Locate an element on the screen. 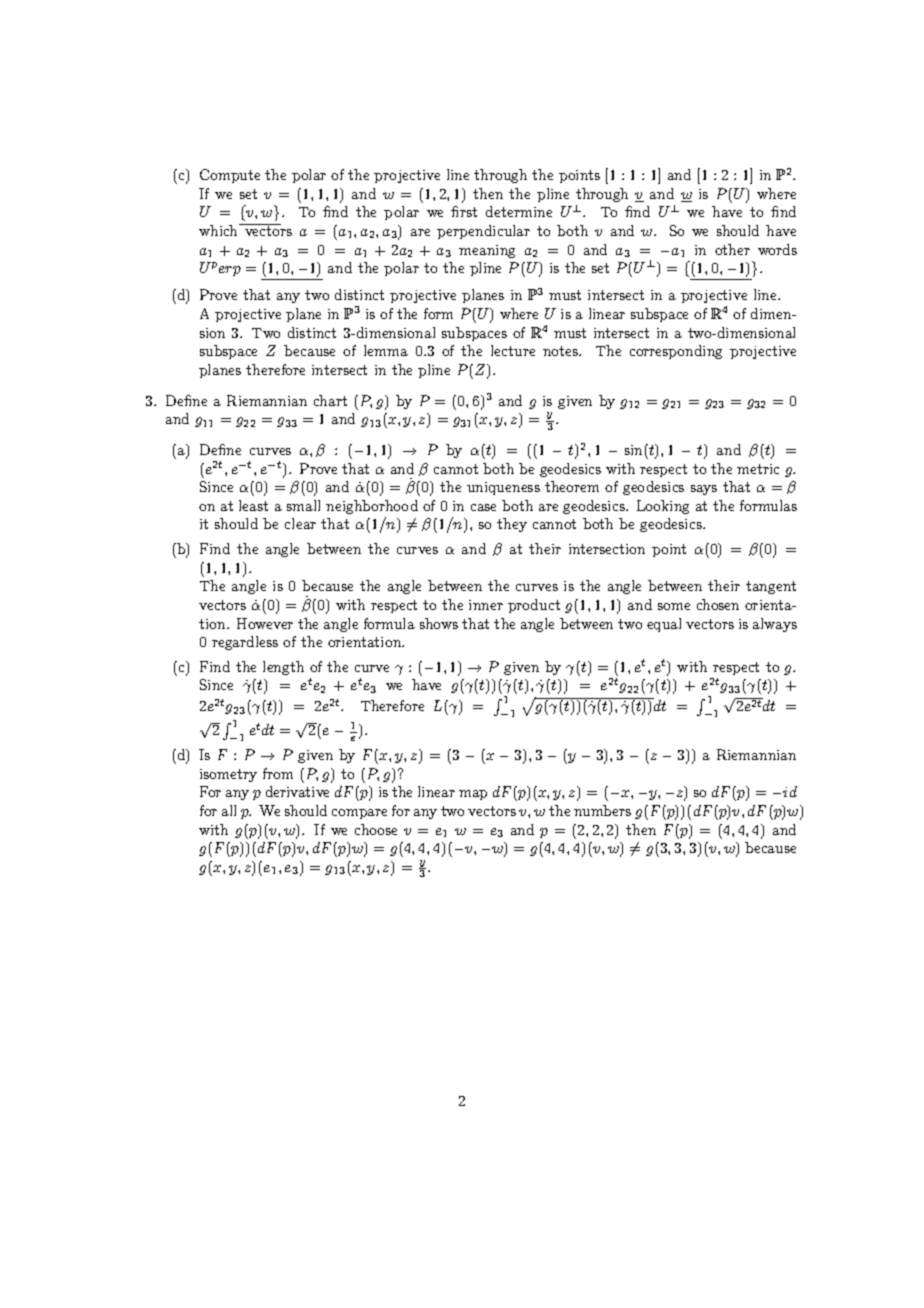  Compute is located at coordinates (230, 176).
